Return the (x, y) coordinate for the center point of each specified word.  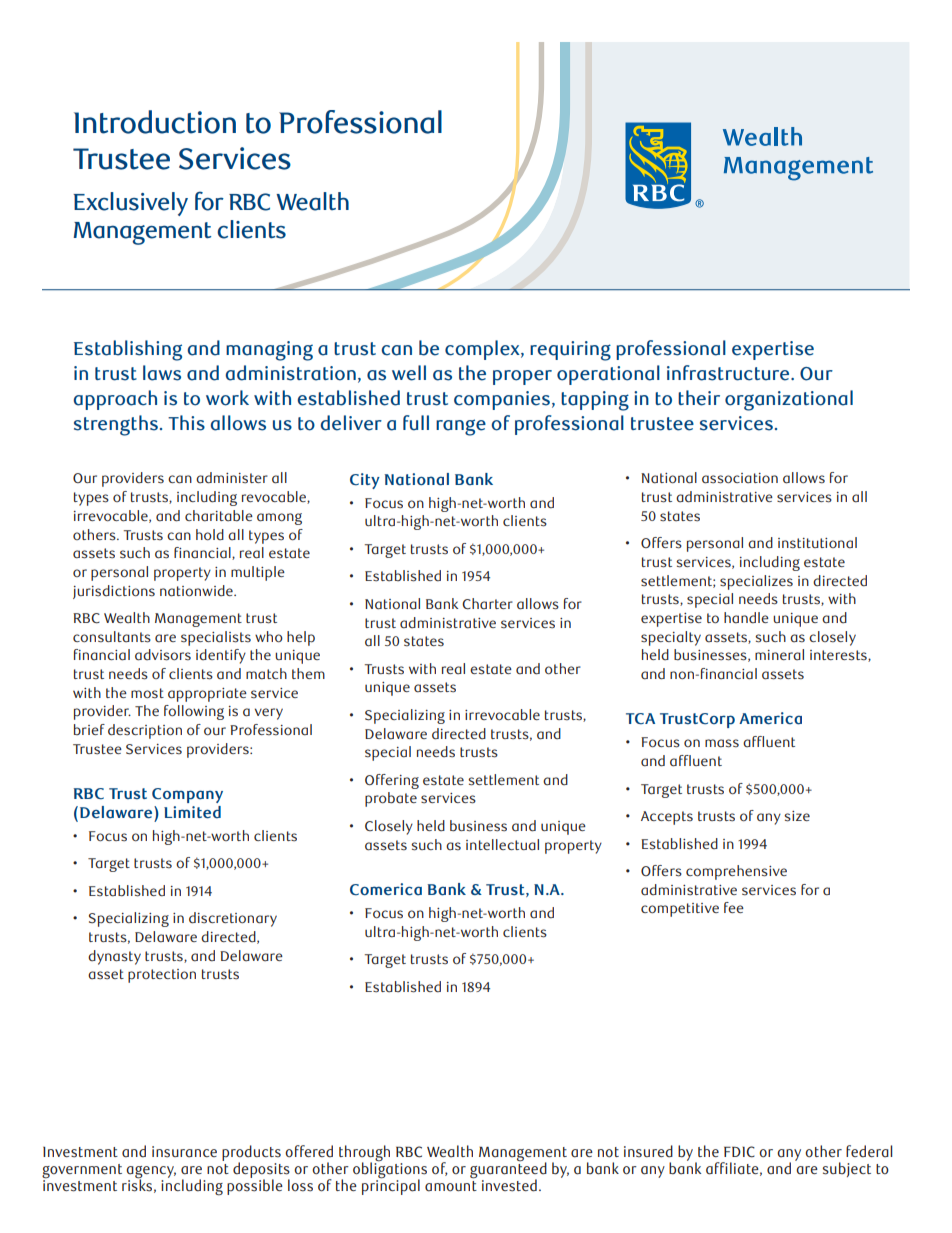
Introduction (155, 122)
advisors (163, 655)
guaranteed (508, 1170)
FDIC (739, 1152)
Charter (487, 604)
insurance (184, 1152)
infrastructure (729, 373)
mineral (779, 655)
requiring (570, 351)
